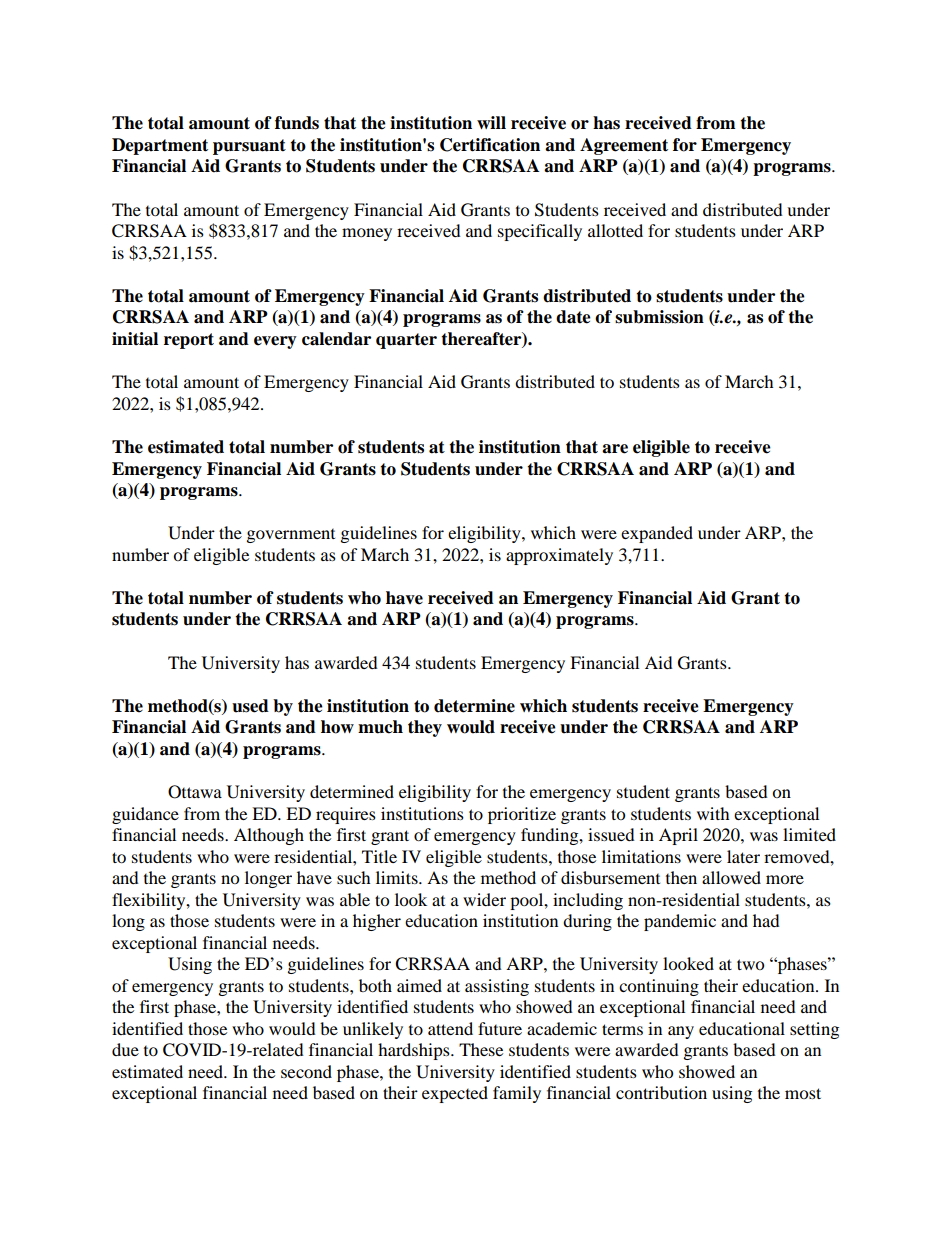 This document has height=1233, width=952. What do you see at coordinates (624, 146) in the document?
I see `Agreement` at bounding box center [624, 146].
